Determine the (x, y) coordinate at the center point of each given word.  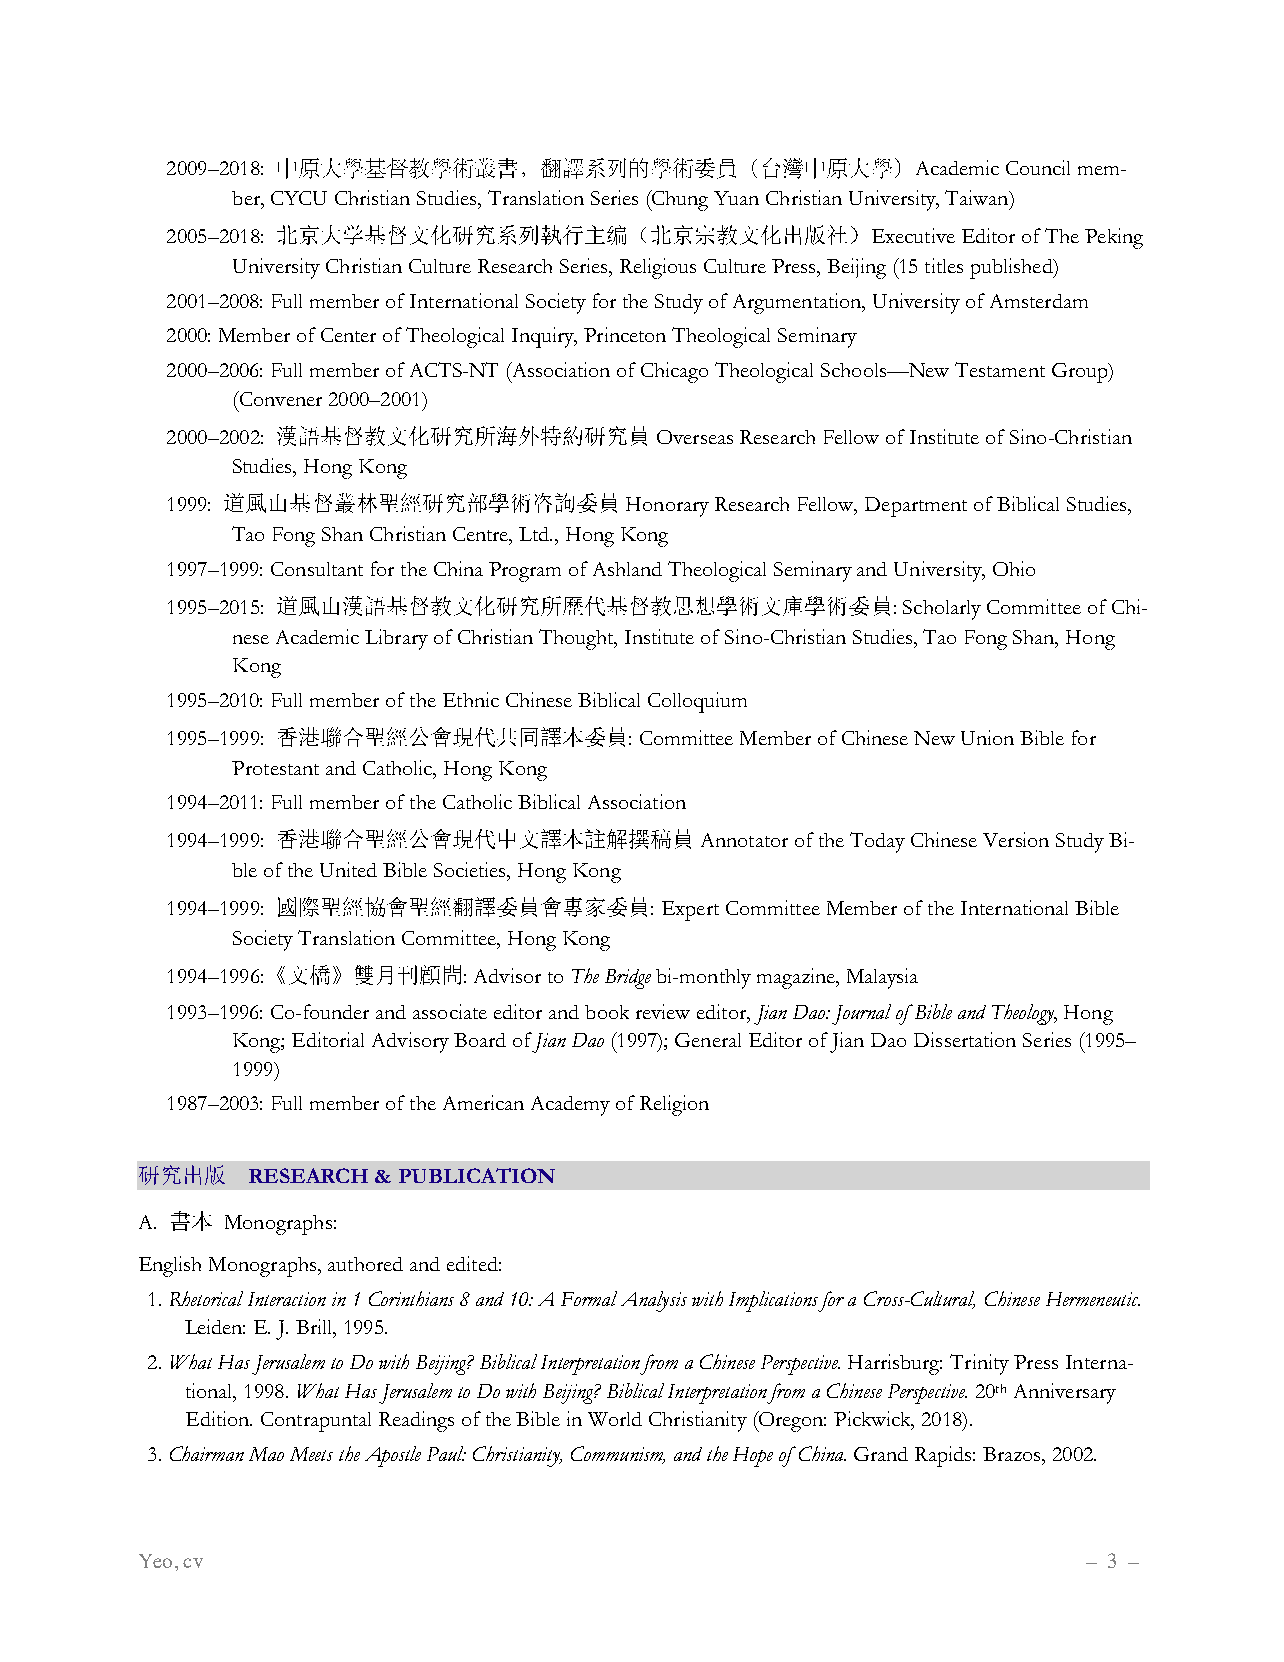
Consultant (317, 569)
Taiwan (978, 197)
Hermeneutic (1093, 1299)
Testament (1000, 369)
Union (987, 737)
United (348, 869)
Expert (690, 911)
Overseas (695, 437)
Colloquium (697, 702)
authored (365, 1264)
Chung (679, 200)
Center (348, 335)
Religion (674, 1105)
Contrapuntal (316, 1422)
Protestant (275, 768)
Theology (1024, 1014)
